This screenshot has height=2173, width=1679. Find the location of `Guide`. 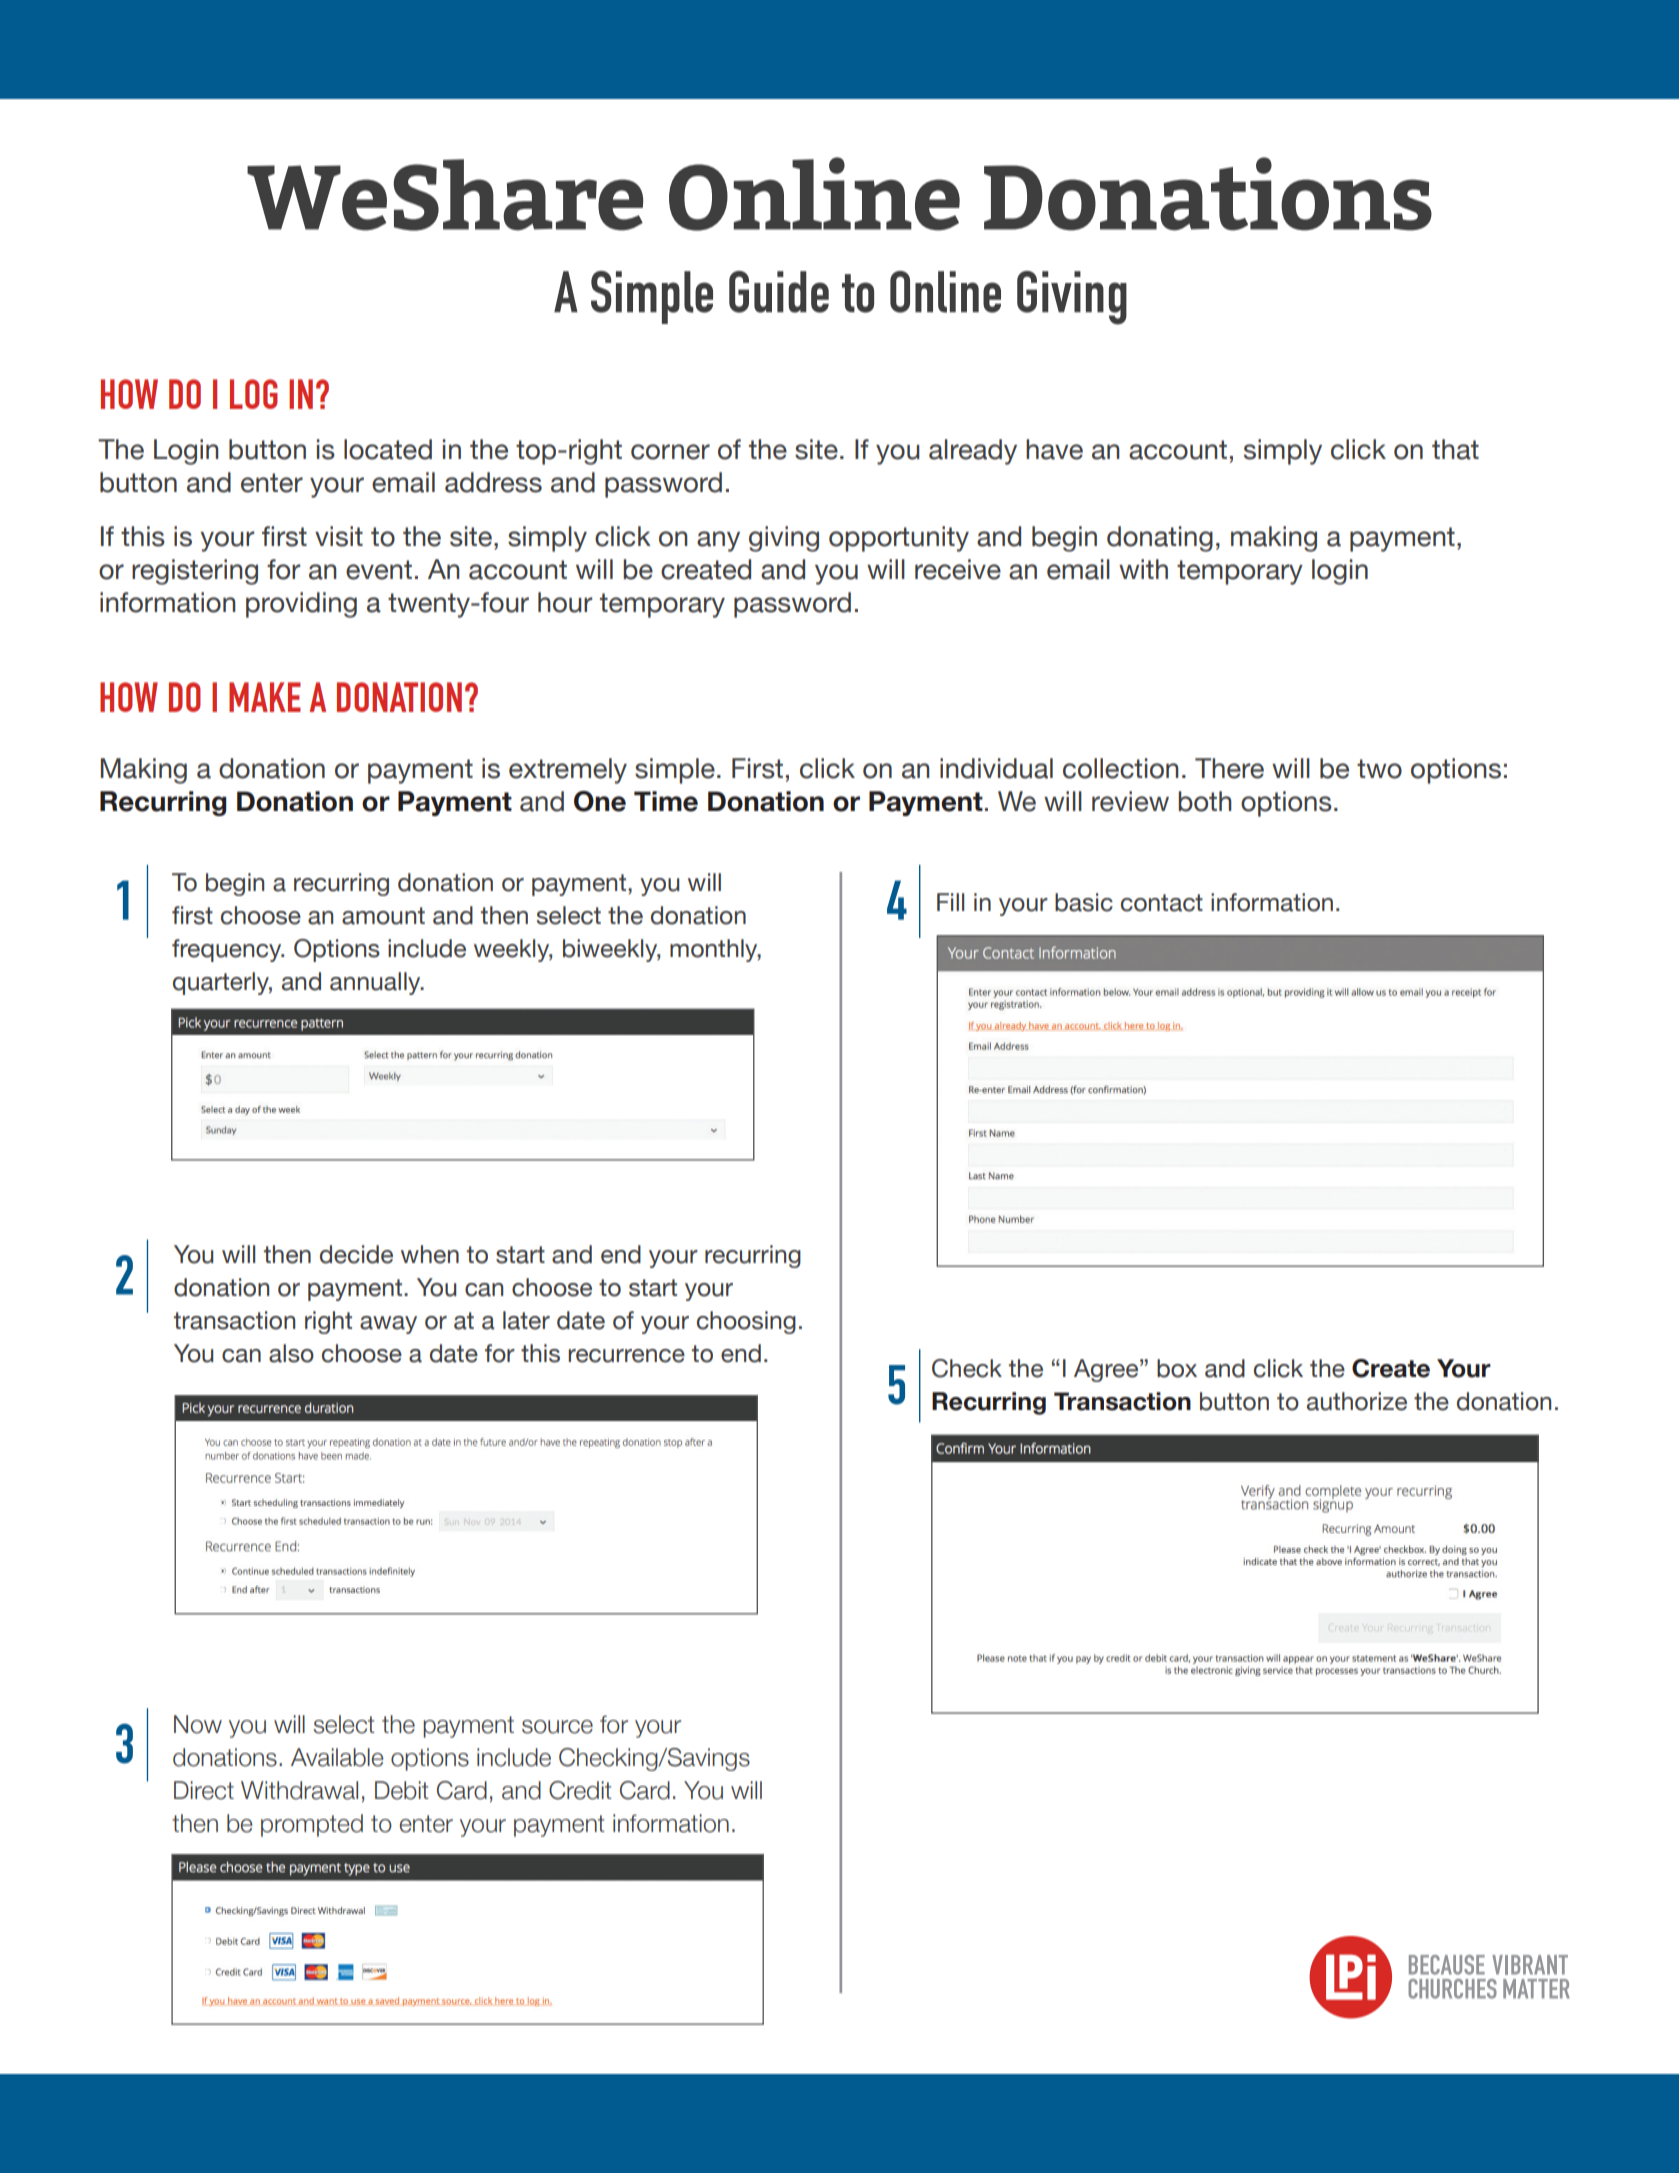

Guide is located at coordinates (779, 292).
